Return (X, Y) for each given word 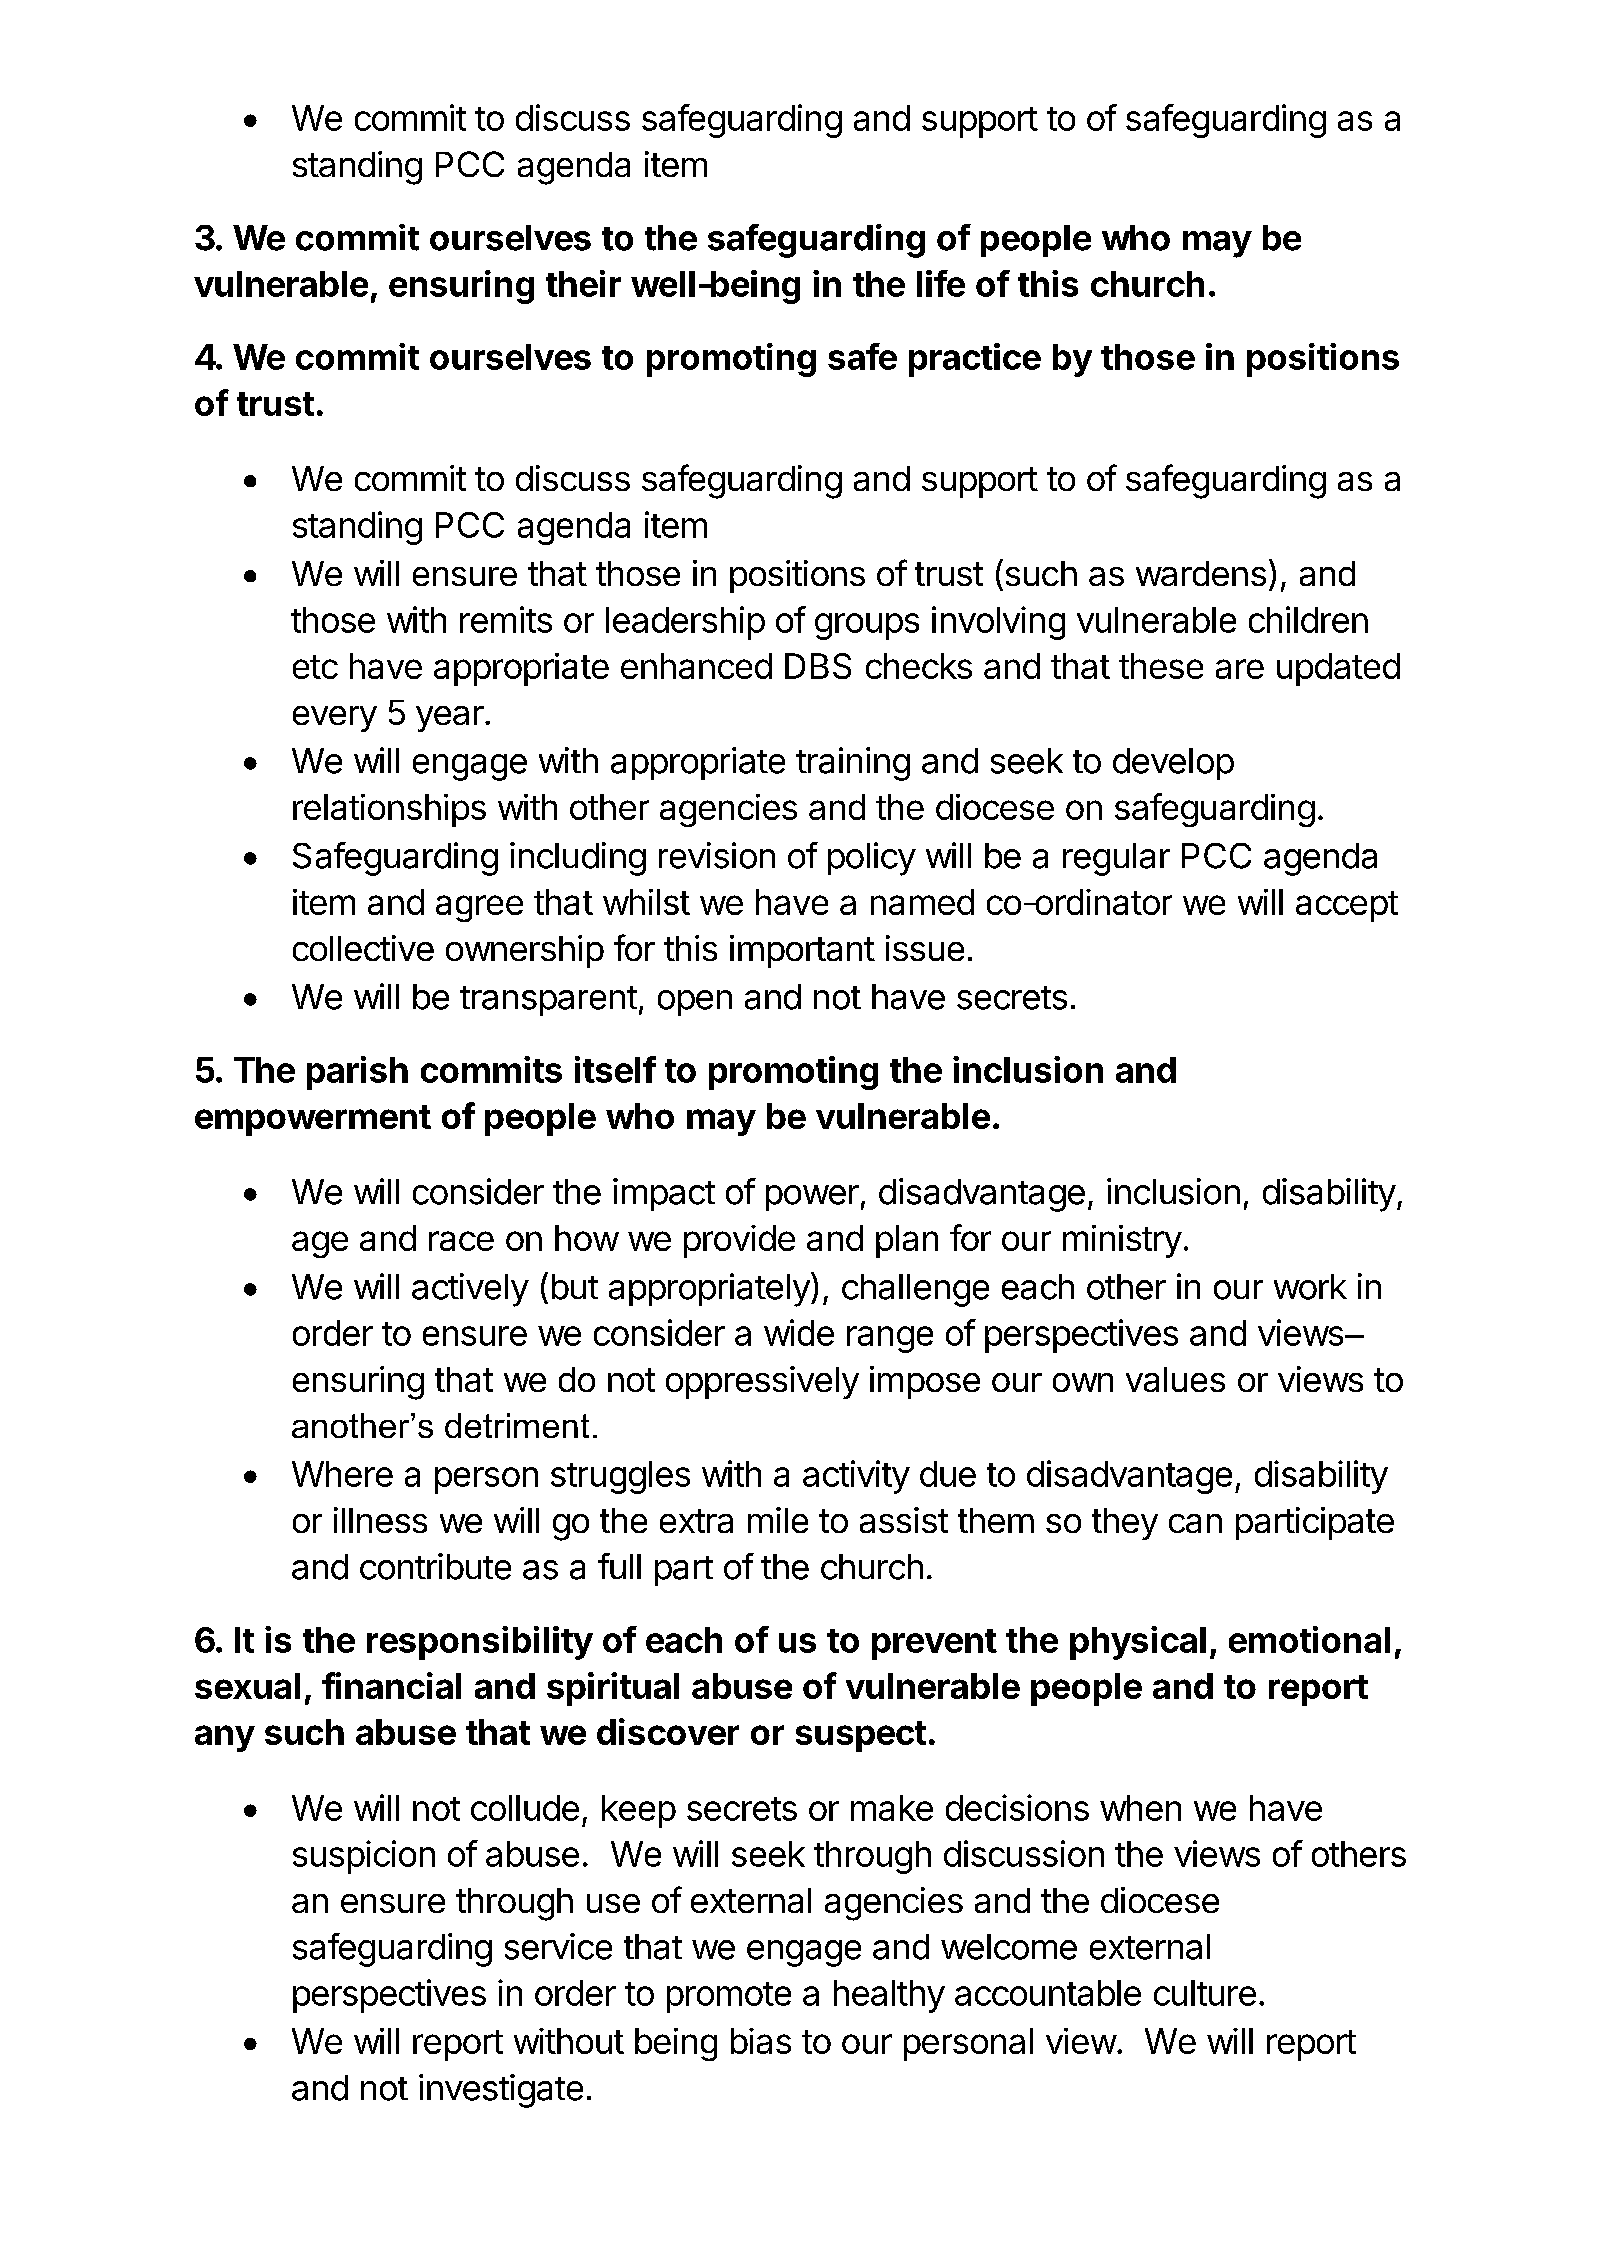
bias (761, 2041)
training (853, 764)
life (941, 283)
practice (975, 360)
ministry (1122, 1241)
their (583, 283)
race (461, 1241)
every (335, 719)
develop (1173, 764)
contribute (435, 1566)
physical (1138, 1643)
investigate (501, 2091)
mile (778, 1520)
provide (739, 1241)
